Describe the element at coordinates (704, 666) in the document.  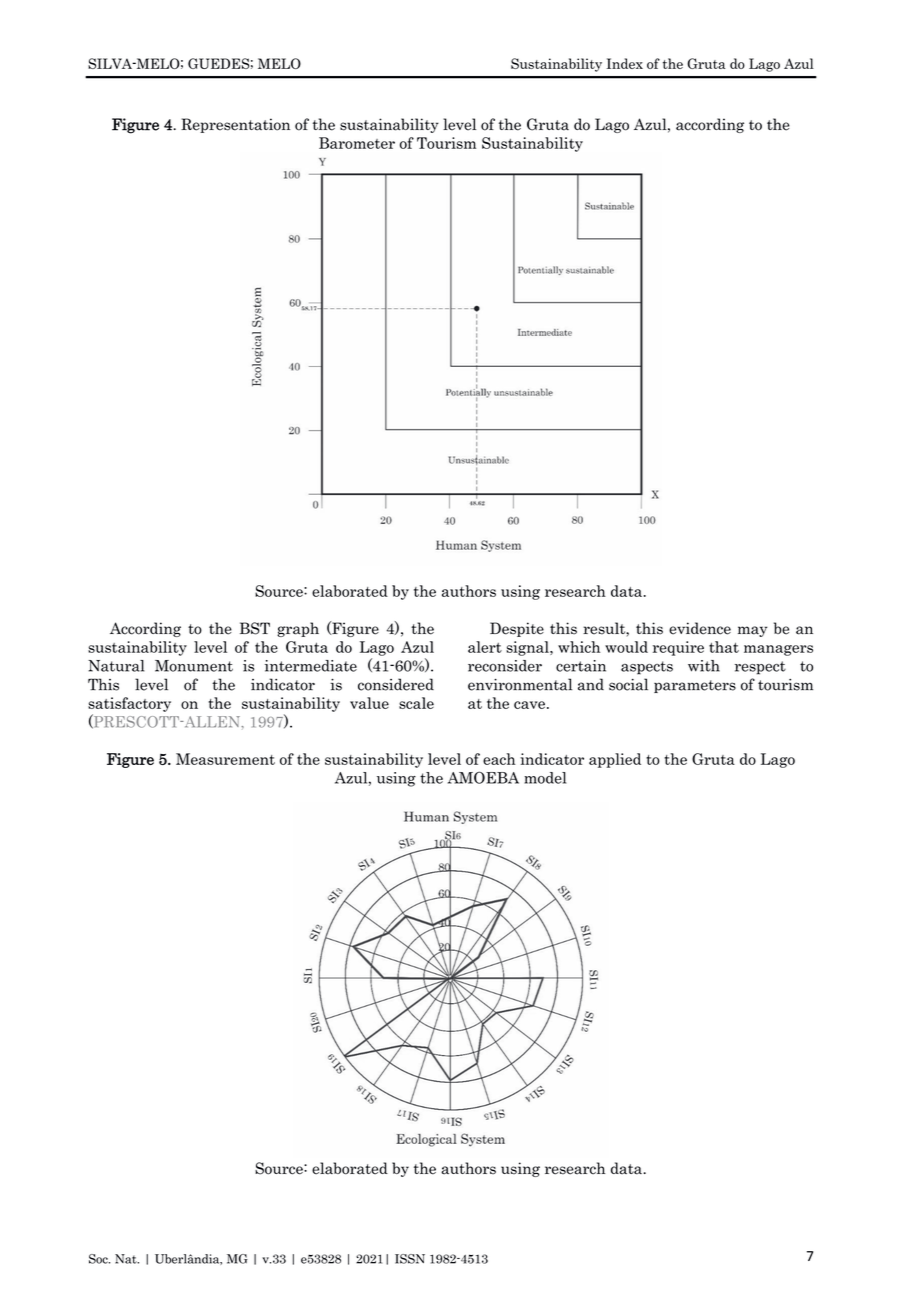
I see `with` at that location.
